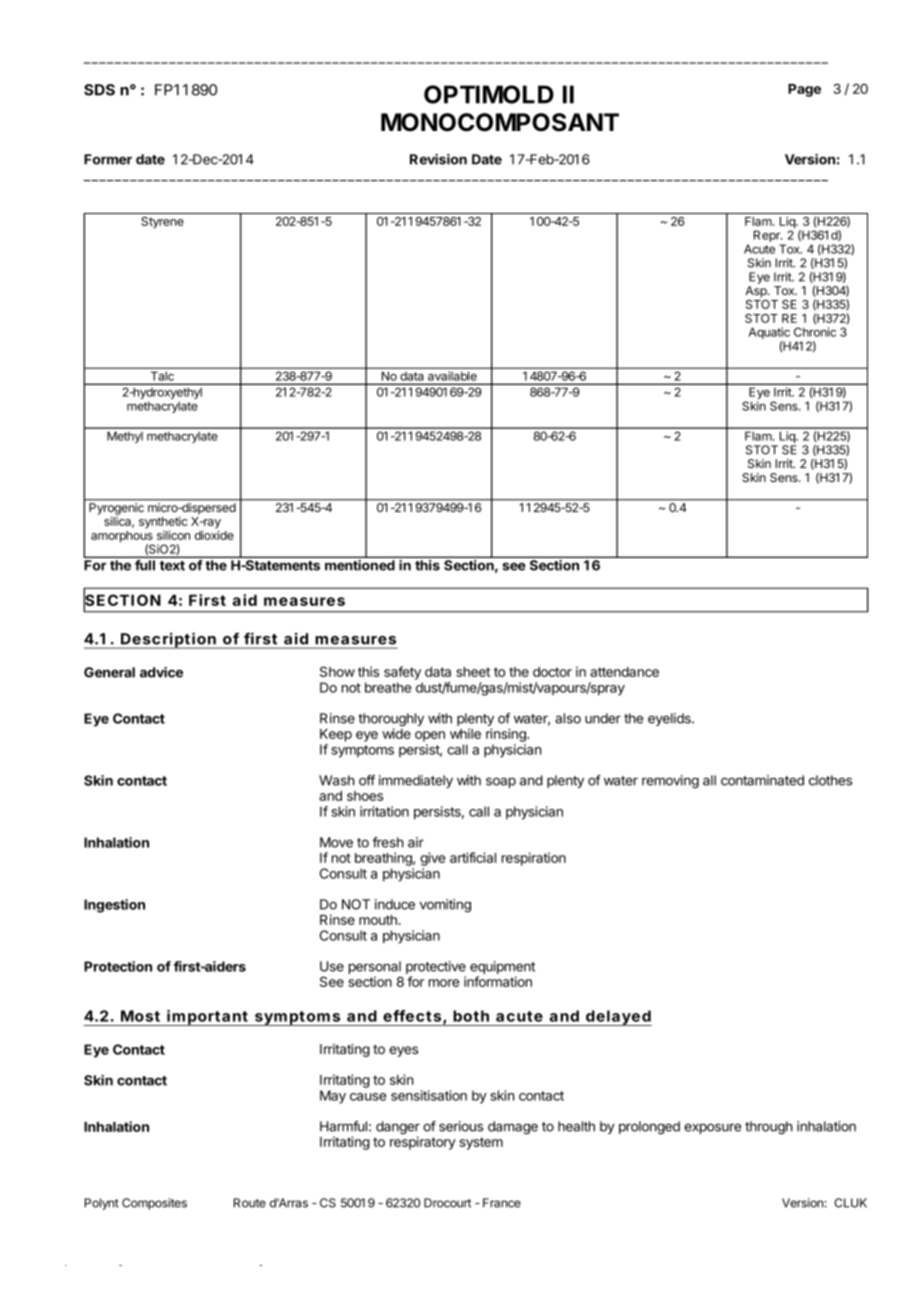  I want to click on Former, so click(108, 159).
